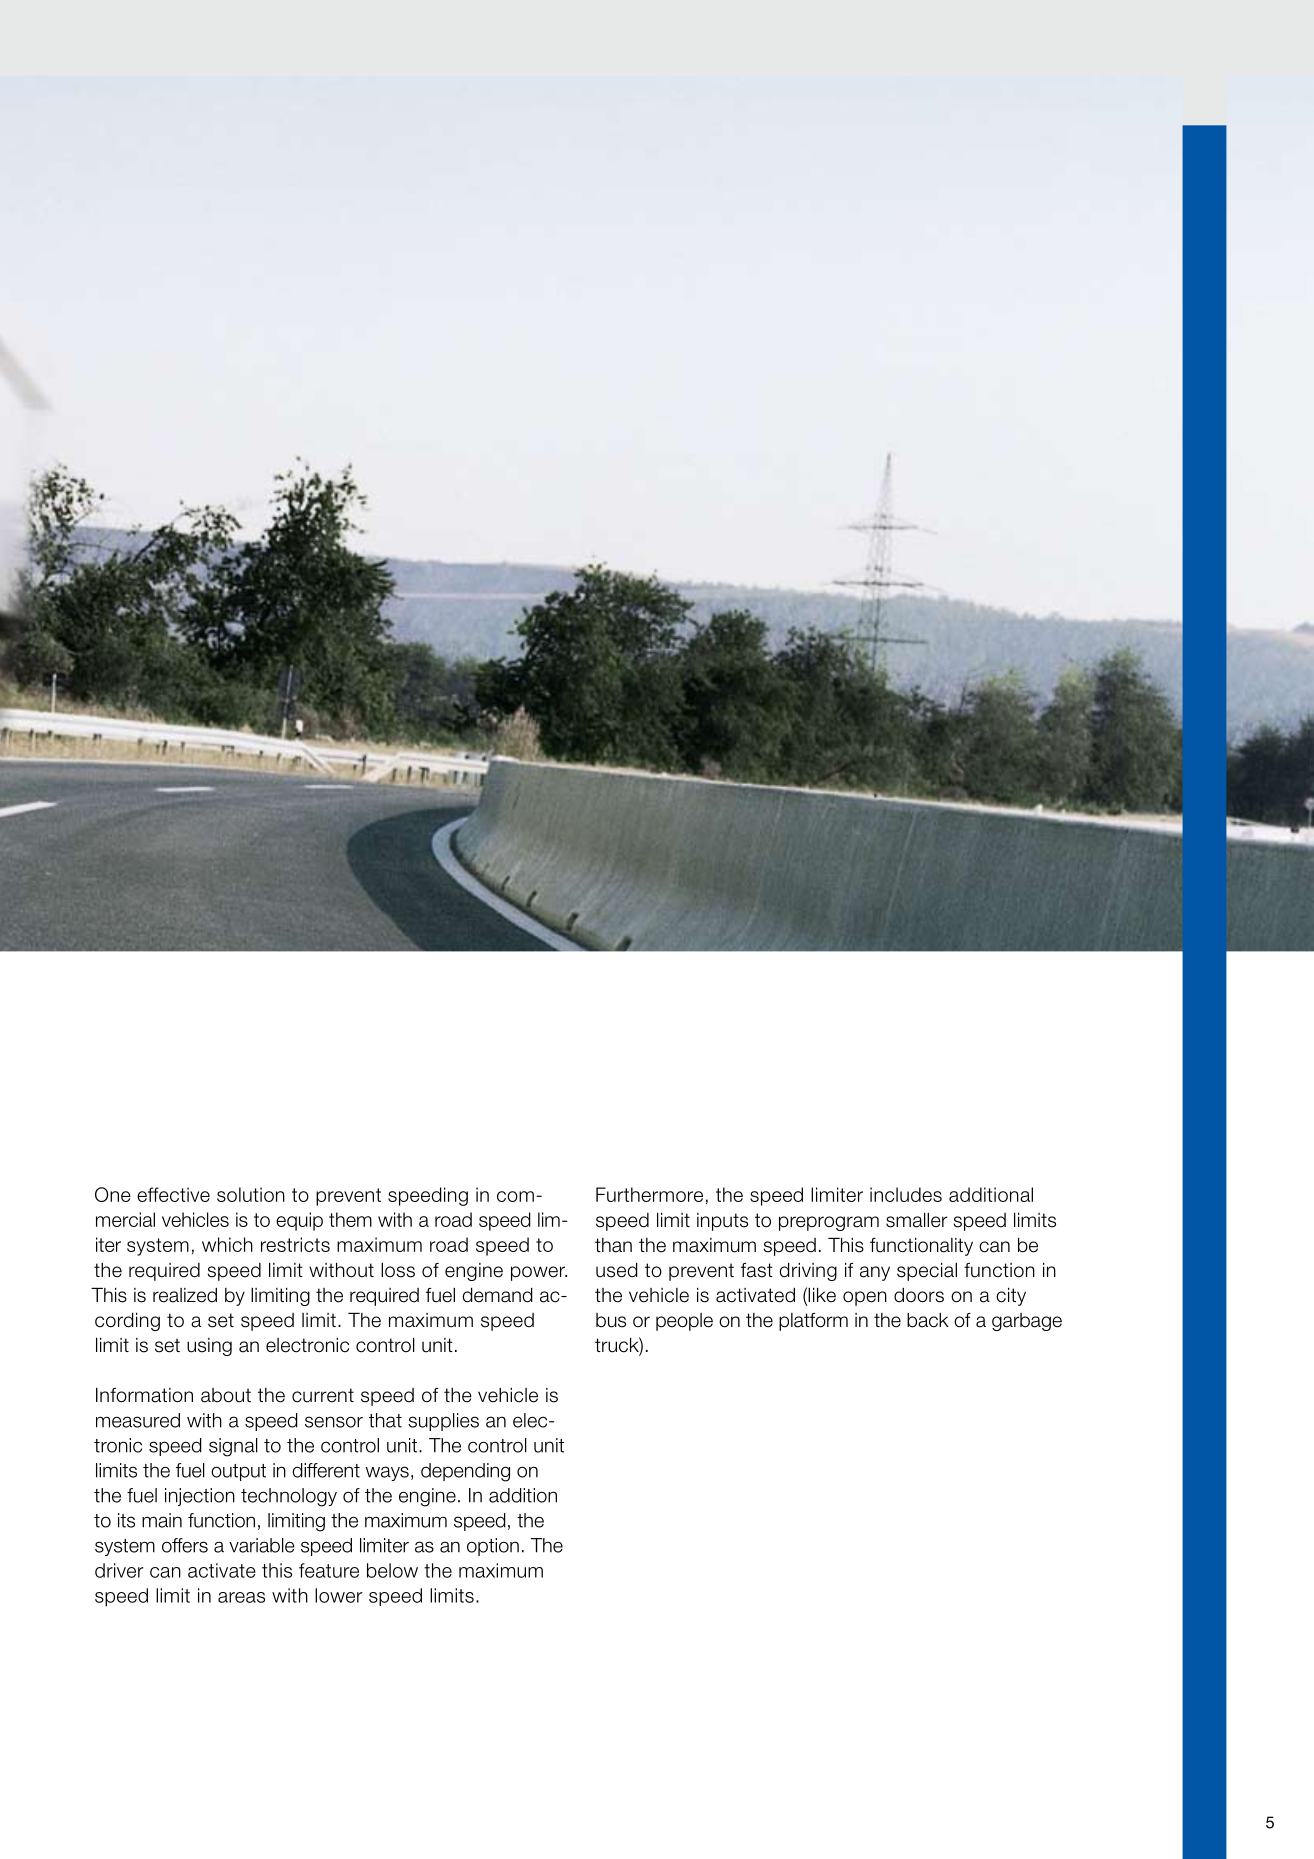  Describe the element at coordinates (906, 1194) in the screenshot. I see `includes` at that location.
